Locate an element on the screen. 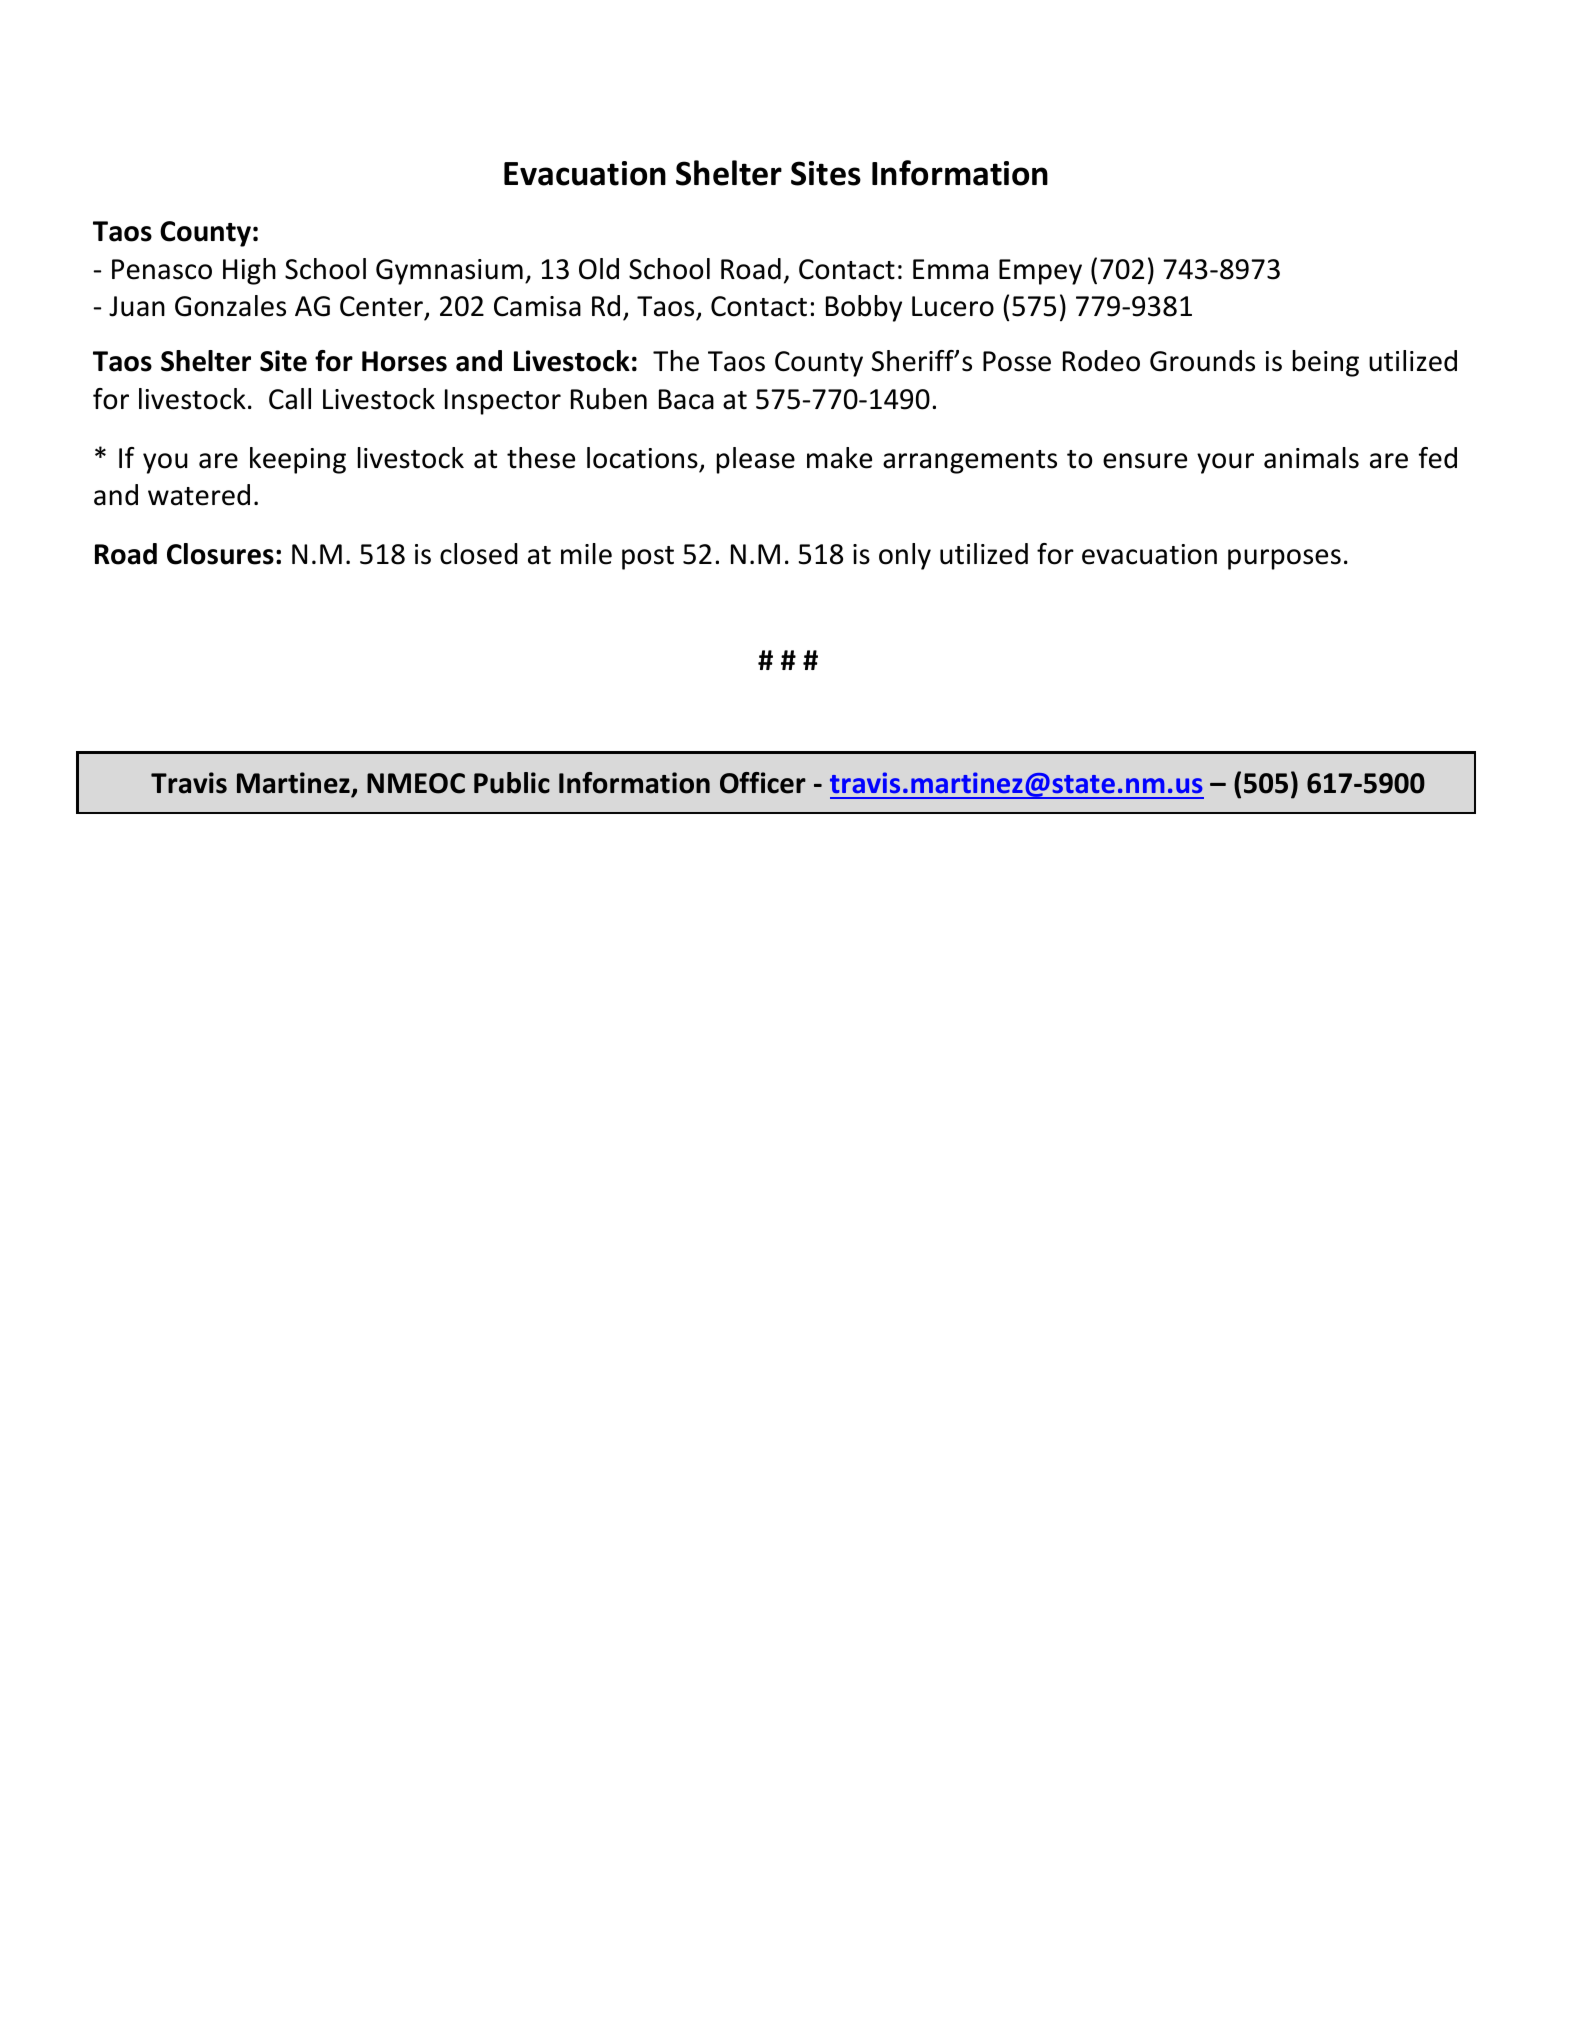 This screenshot has width=1578, height=2043. purposes is located at coordinates (1284, 559).
